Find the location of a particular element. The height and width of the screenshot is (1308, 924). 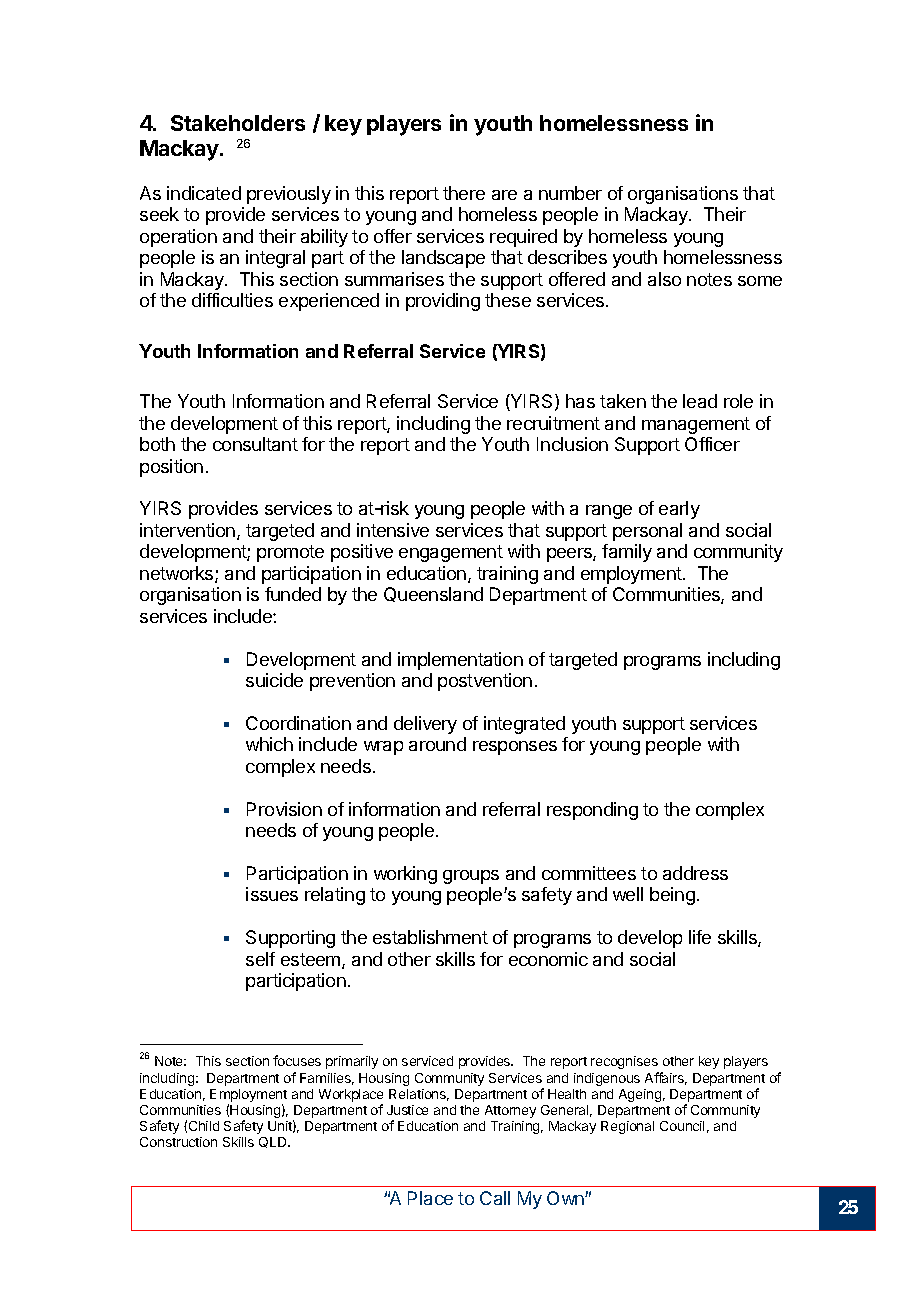

personal is located at coordinates (647, 532).
